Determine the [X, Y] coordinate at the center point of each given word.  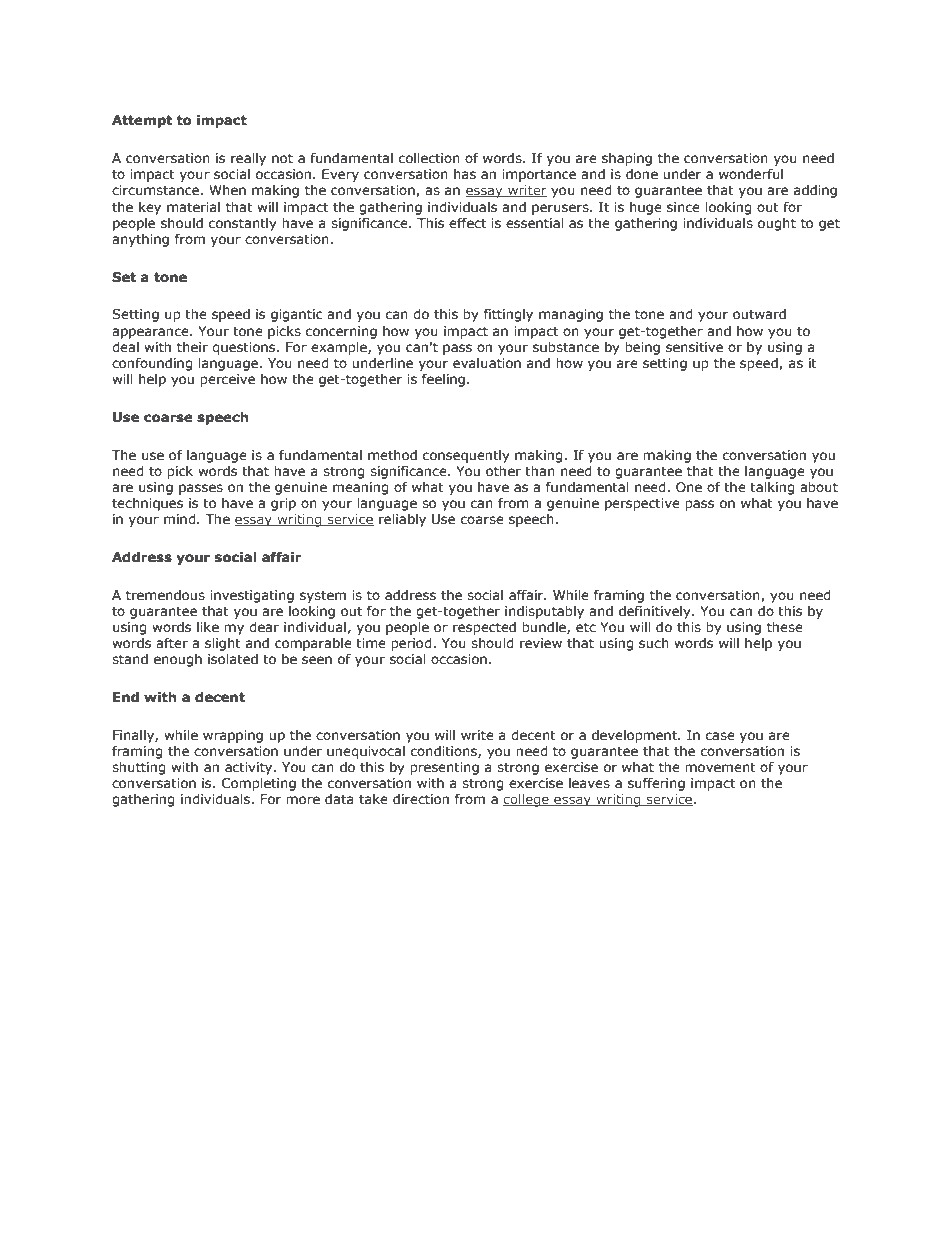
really [248, 159]
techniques [147, 504]
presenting [444, 768]
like [208, 627]
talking [772, 488]
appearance [151, 333]
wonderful [751, 174]
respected [484, 628]
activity [250, 768]
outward [759, 314]
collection [429, 158]
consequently [466, 456]
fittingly [508, 315]
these [785, 627]
